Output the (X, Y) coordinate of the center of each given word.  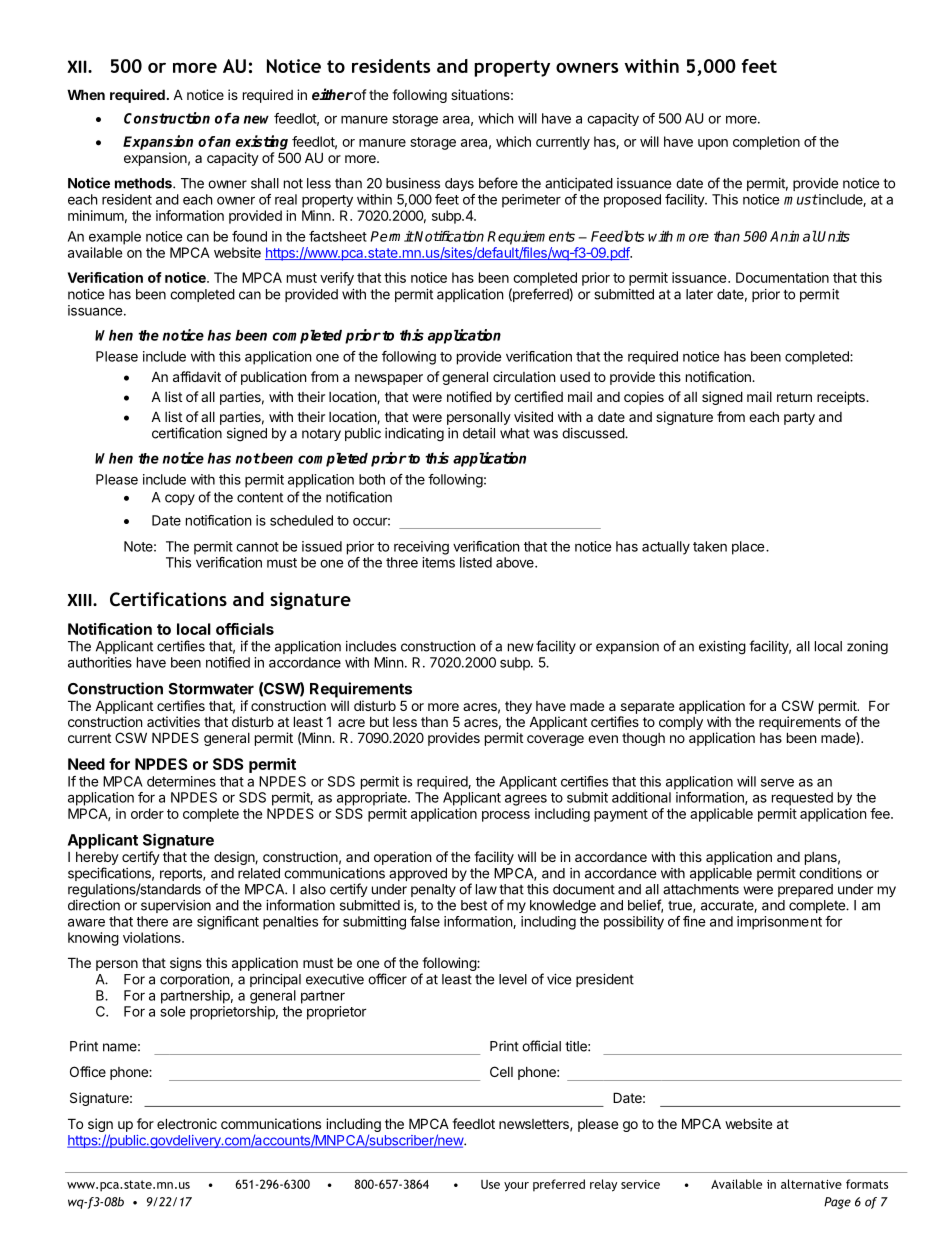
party (799, 418)
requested (802, 799)
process (506, 816)
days (459, 184)
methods (144, 183)
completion (766, 143)
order (147, 813)
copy (180, 499)
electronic (187, 1123)
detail (479, 433)
